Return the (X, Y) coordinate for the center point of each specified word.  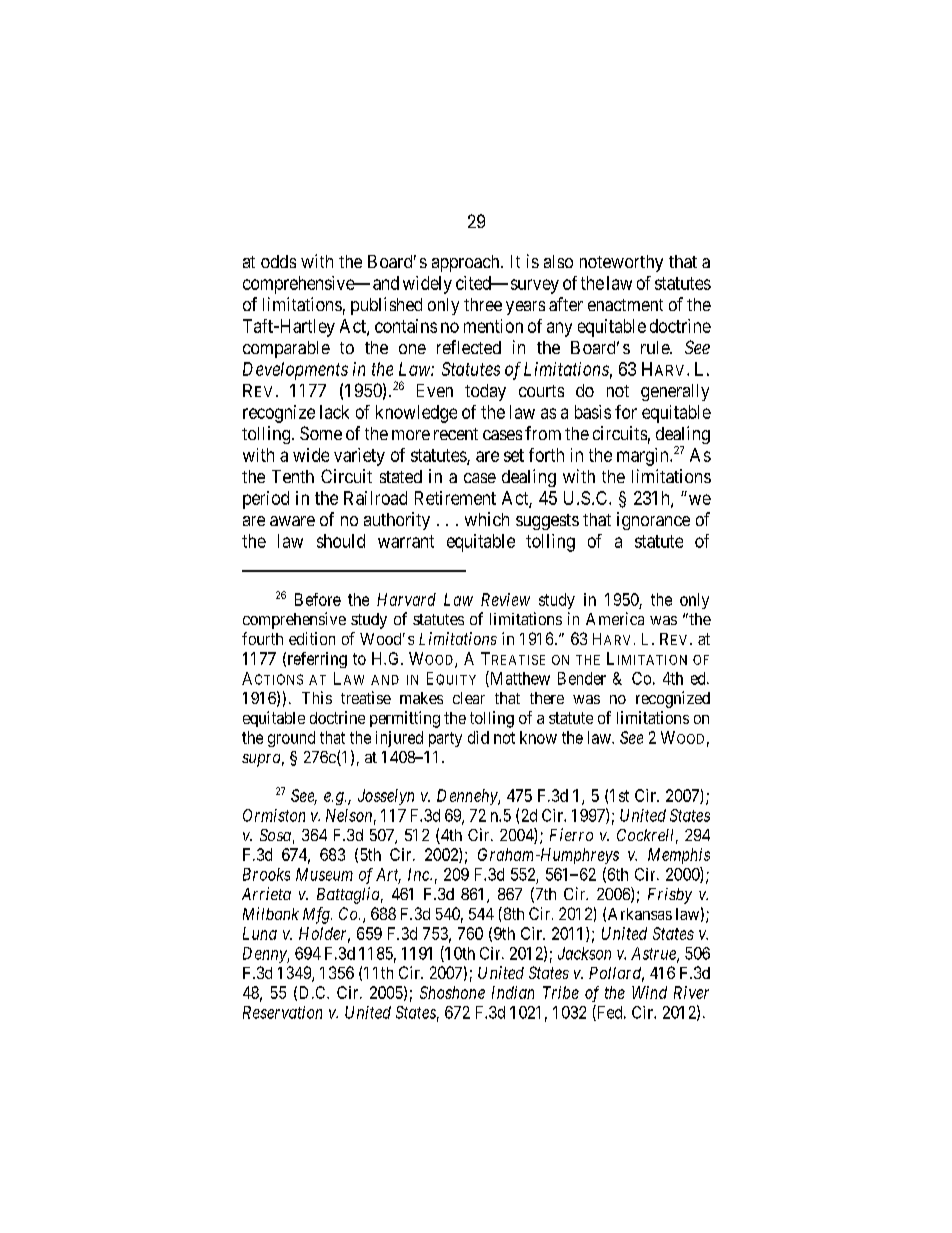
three (483, 304)
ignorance (653, 521)
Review (505, 599)
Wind (649, 992)
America (615, 618)
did (478, 737)
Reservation (282, 1012)
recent (456, 434)
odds (278, 261)
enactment (625, 305)
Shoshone (452, 992)
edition (312, 638)
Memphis (679, 856)
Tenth (293, 476)
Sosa (275, 835)
